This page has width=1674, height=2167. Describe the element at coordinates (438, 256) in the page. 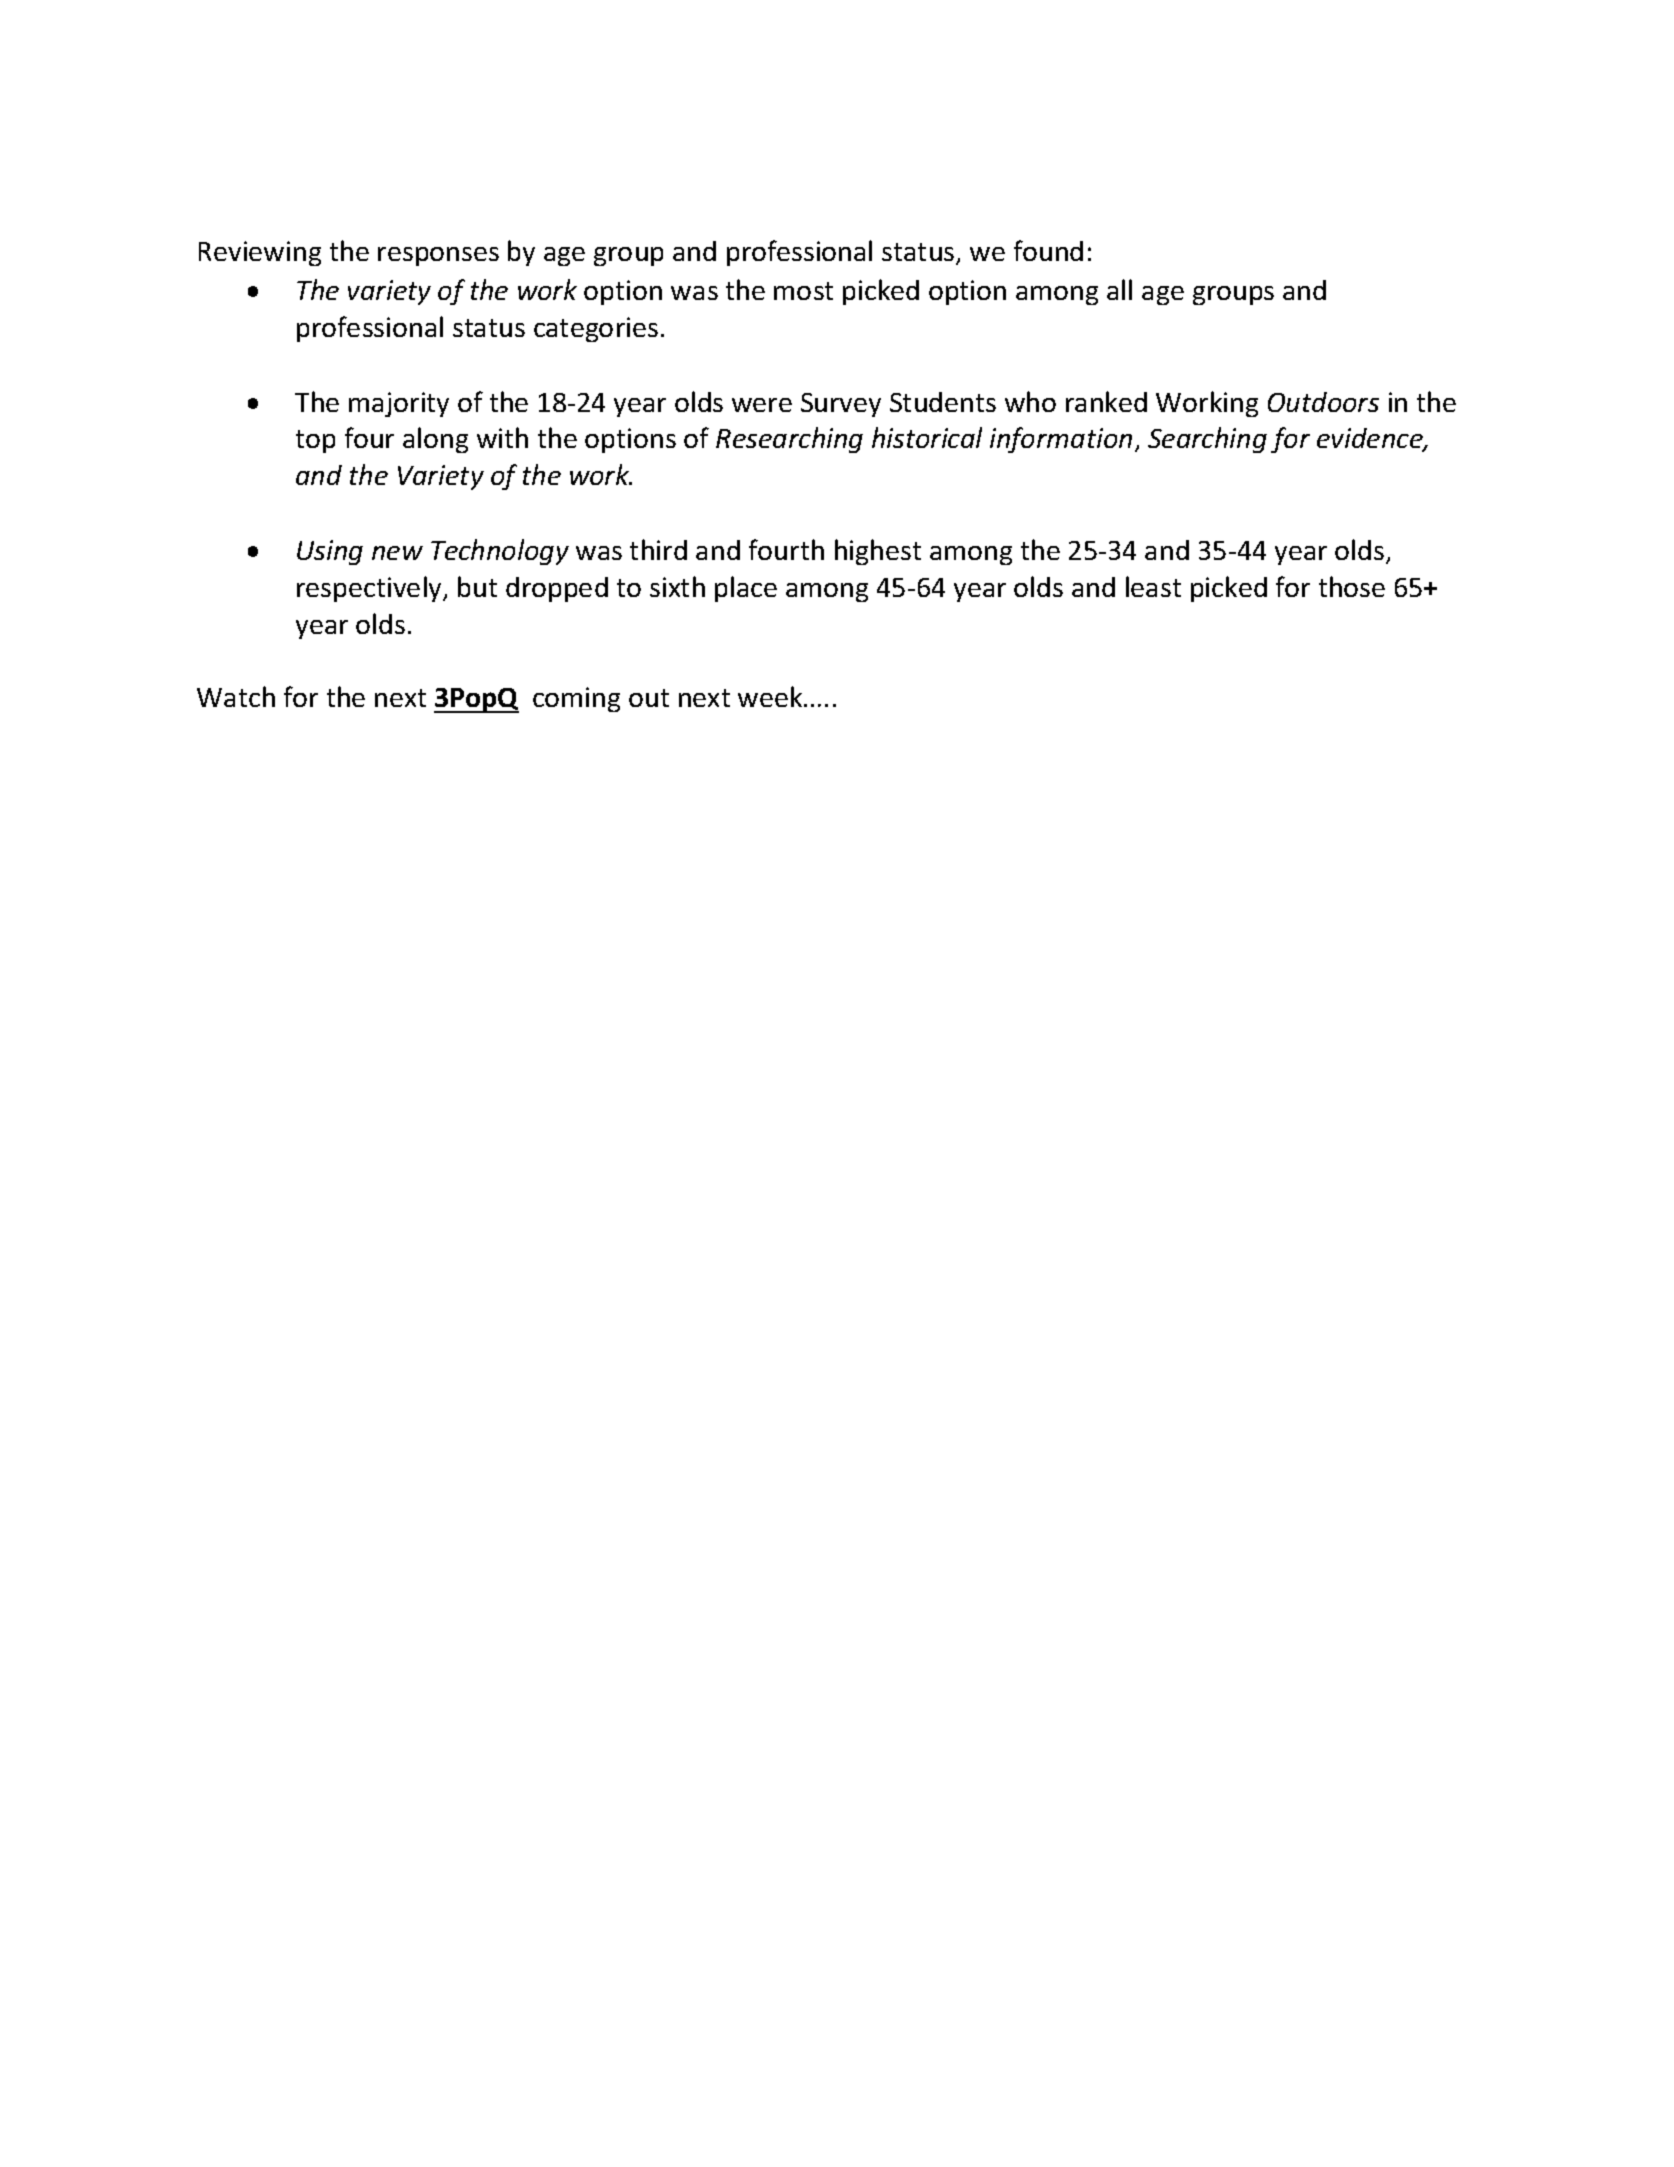

I see `responses` at that location.
